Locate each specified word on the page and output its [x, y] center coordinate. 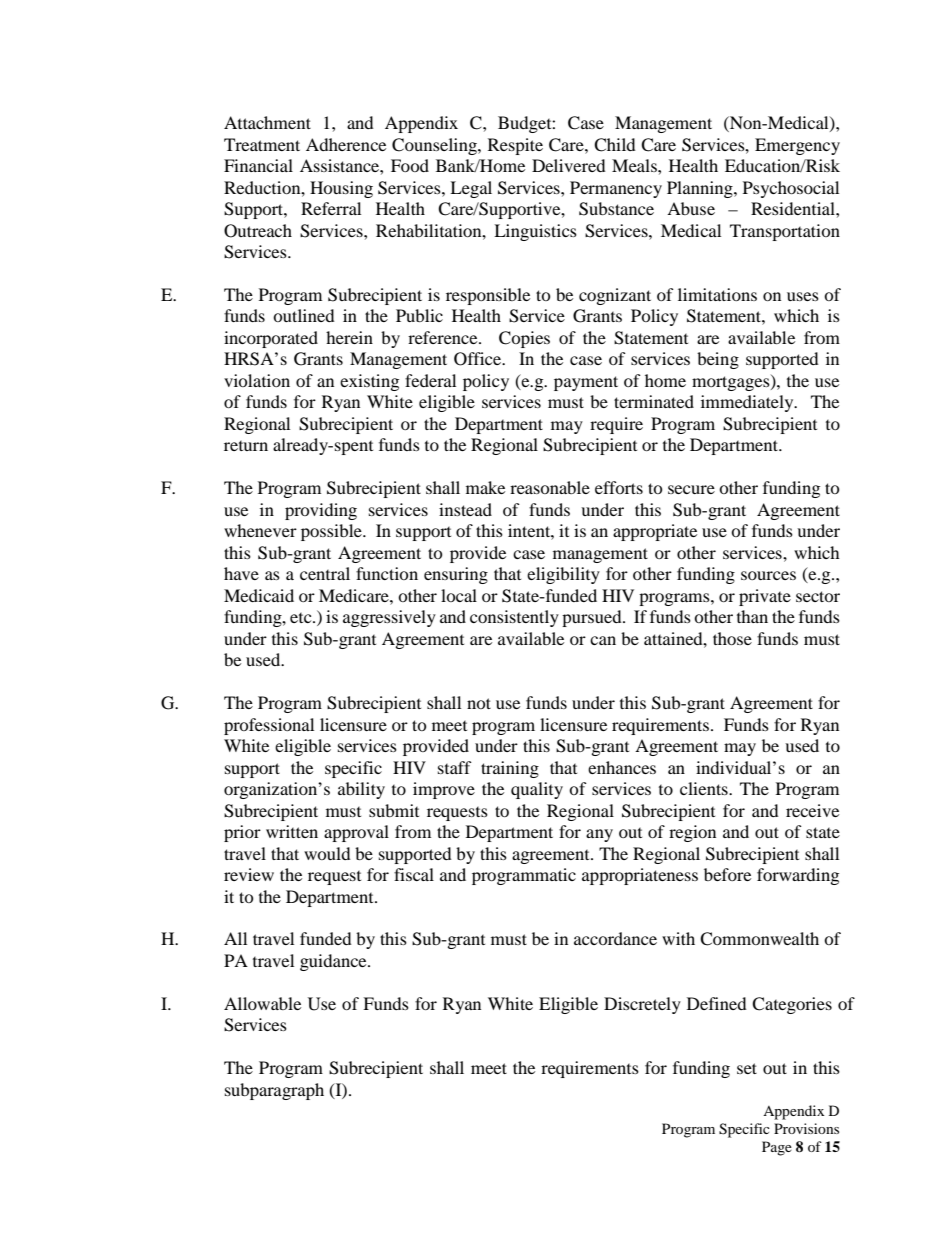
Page [777, 1148]
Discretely [642, 1005]
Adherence [346, 144]
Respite [515, 146]
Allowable [262, 1003]
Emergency [797, 146]
